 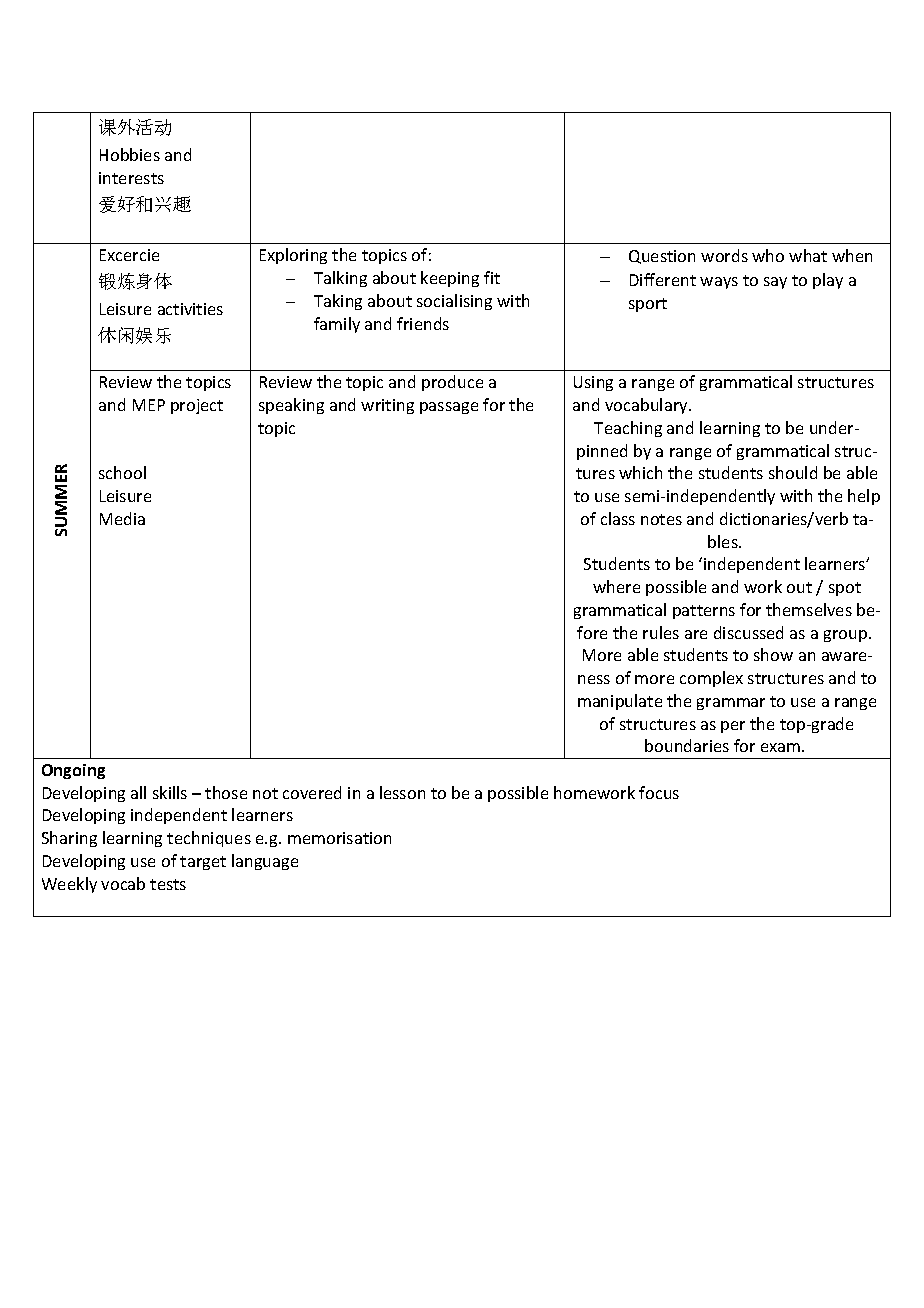 I want to click on interests, so click(x=131, y=178).
